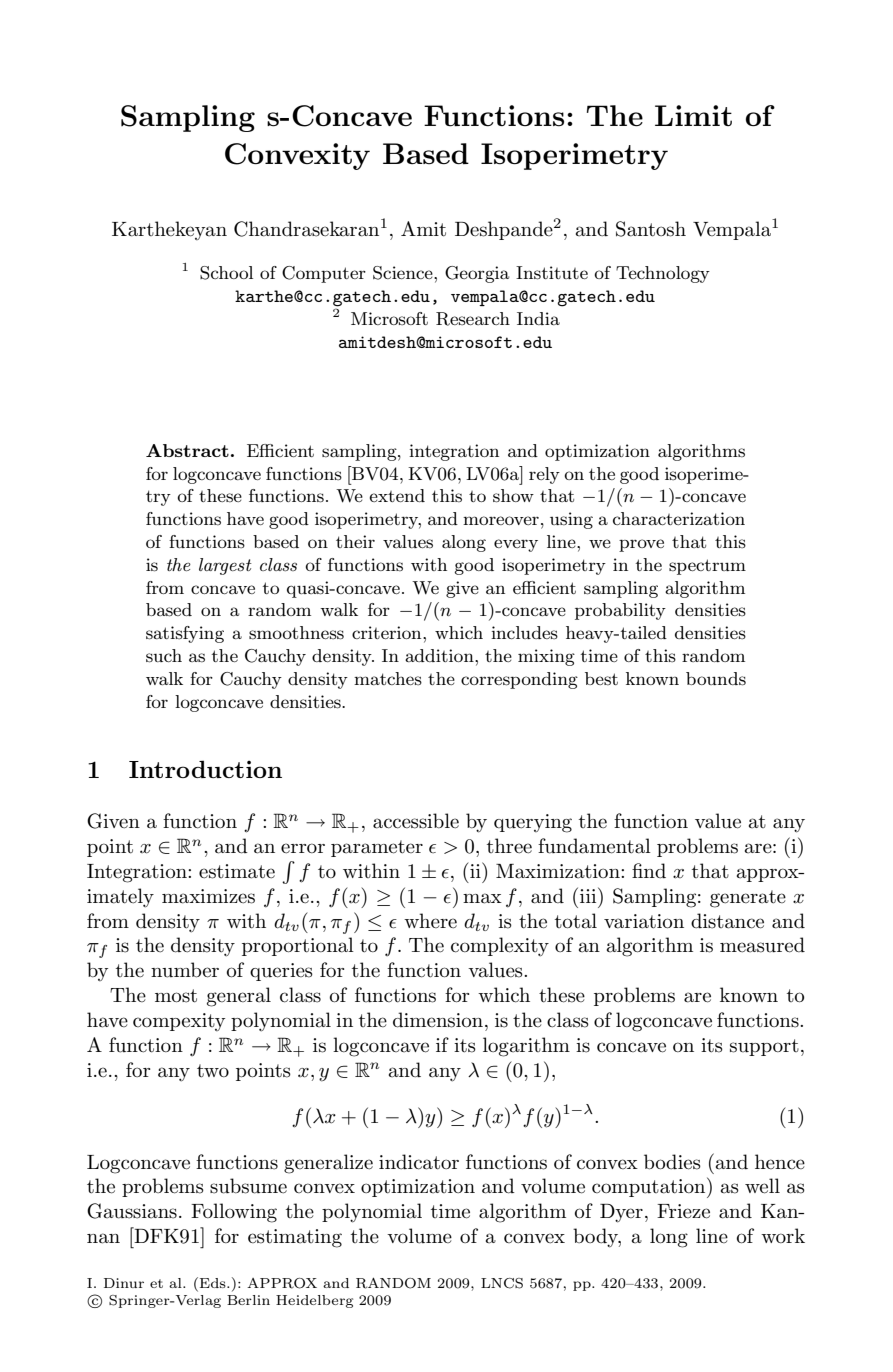 The width and height of the screenshot is (893, 1372). Describe the element at coordinates (693, 115) in the screenshot. I see `Limit` at that location.
